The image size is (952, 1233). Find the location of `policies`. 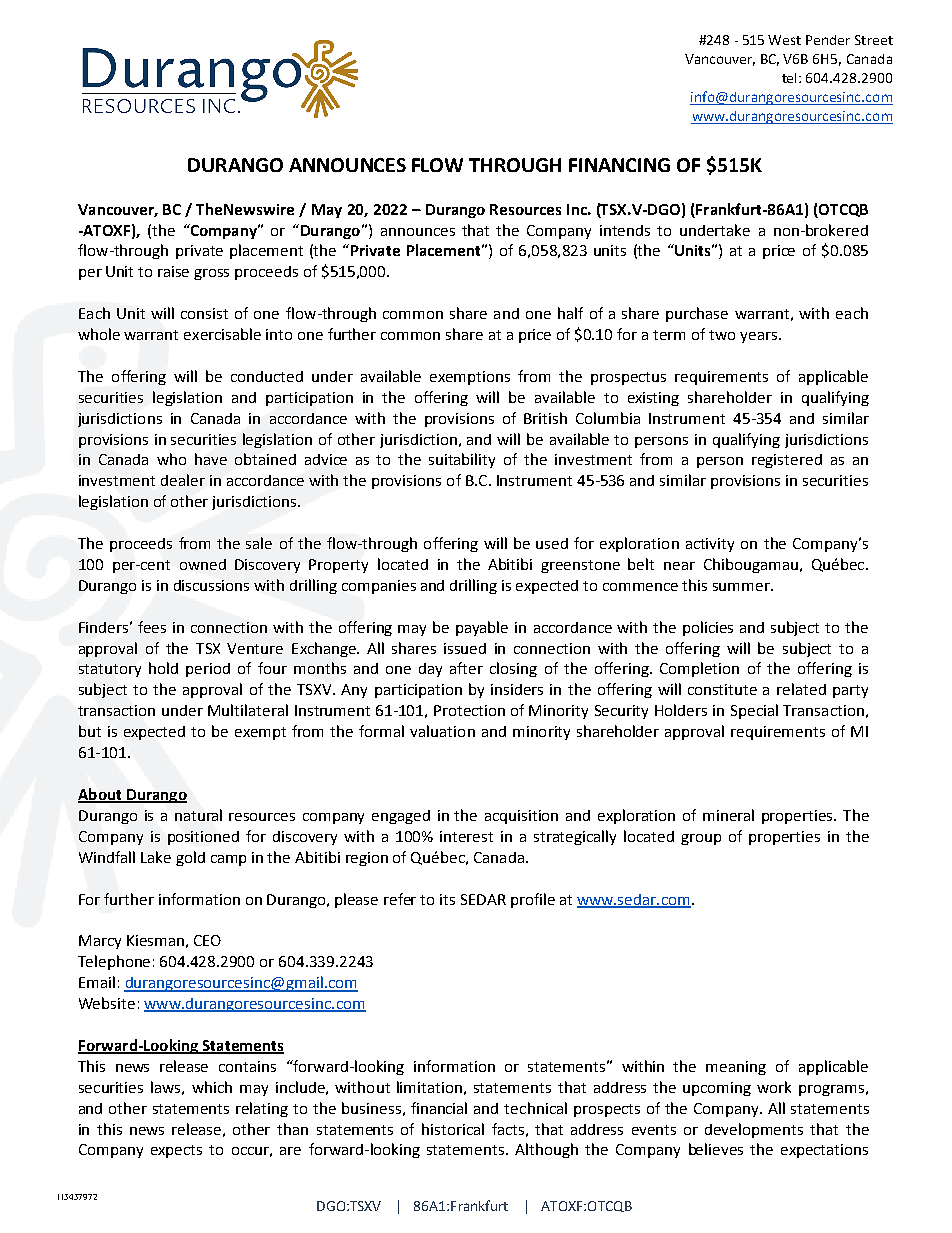

policies is located at coordinates (708, 628).
